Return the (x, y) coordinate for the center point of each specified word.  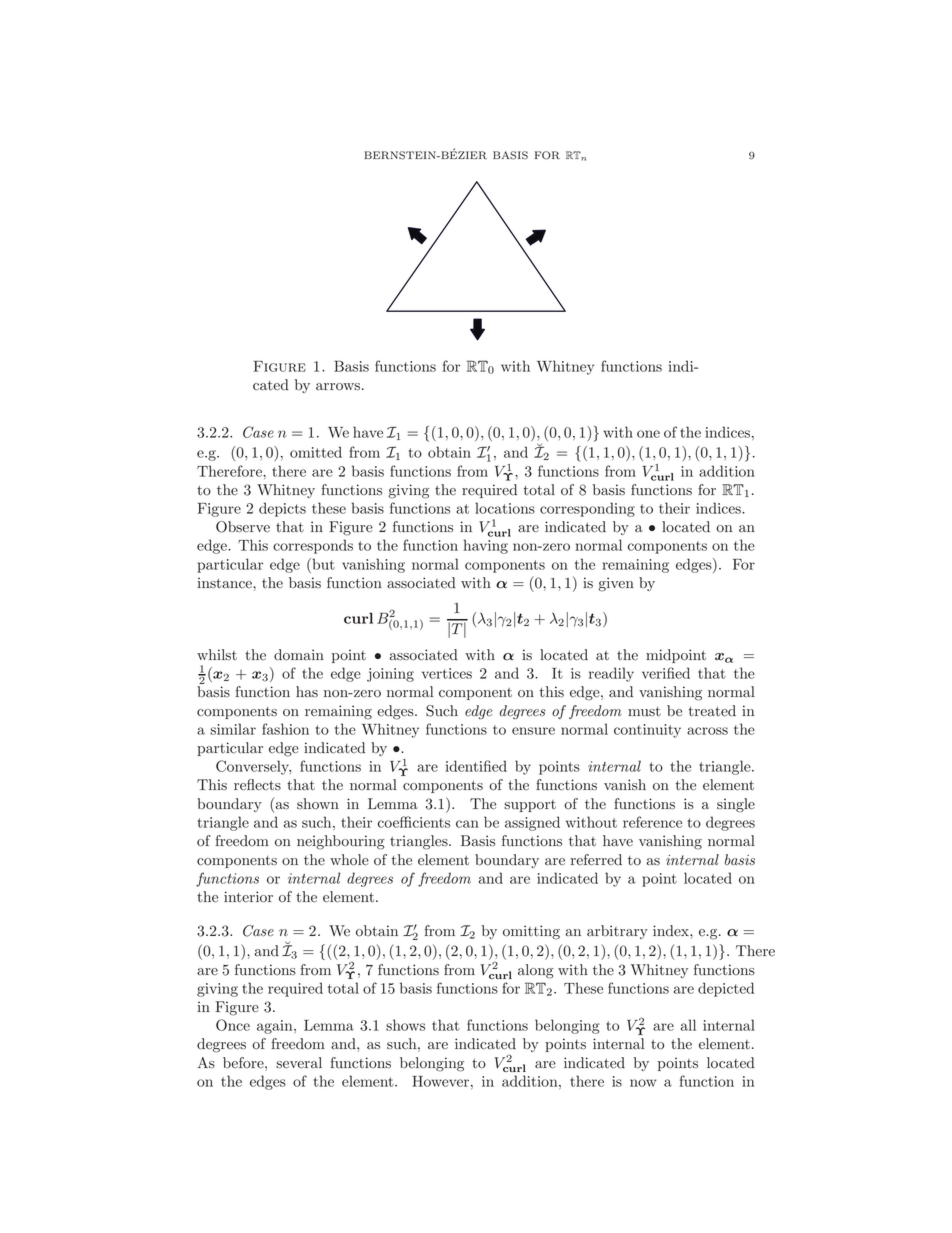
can (467, 824)
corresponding (587, 509)
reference (652, 822)
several (299, 1063)
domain (299, 655)
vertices (447, 673)
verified (666, 673)
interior (248, 897)
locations (505, 508)
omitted (316, 452)
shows (405, 1025)
